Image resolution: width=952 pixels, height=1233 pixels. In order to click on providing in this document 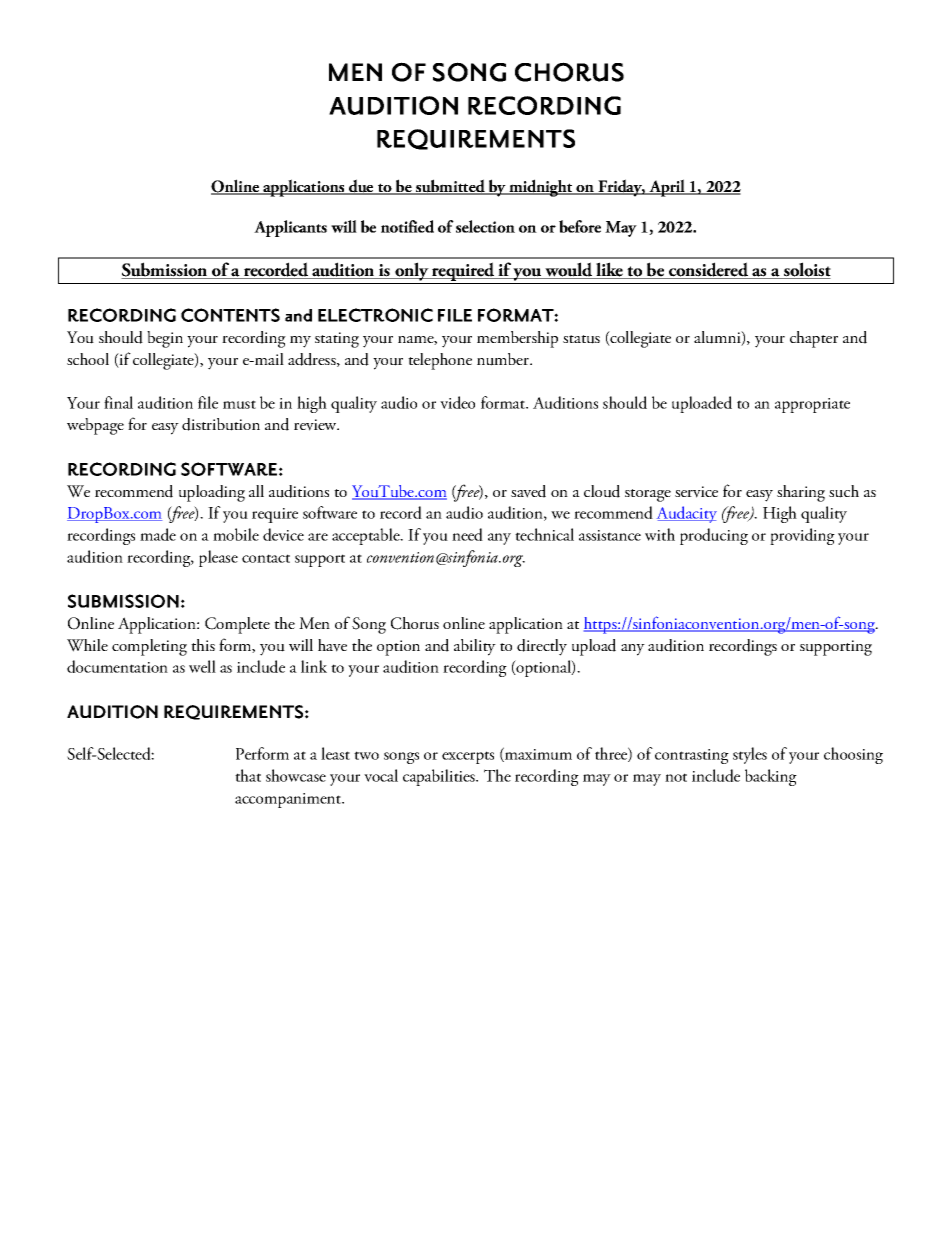, I will do `click(802, 536)`.
